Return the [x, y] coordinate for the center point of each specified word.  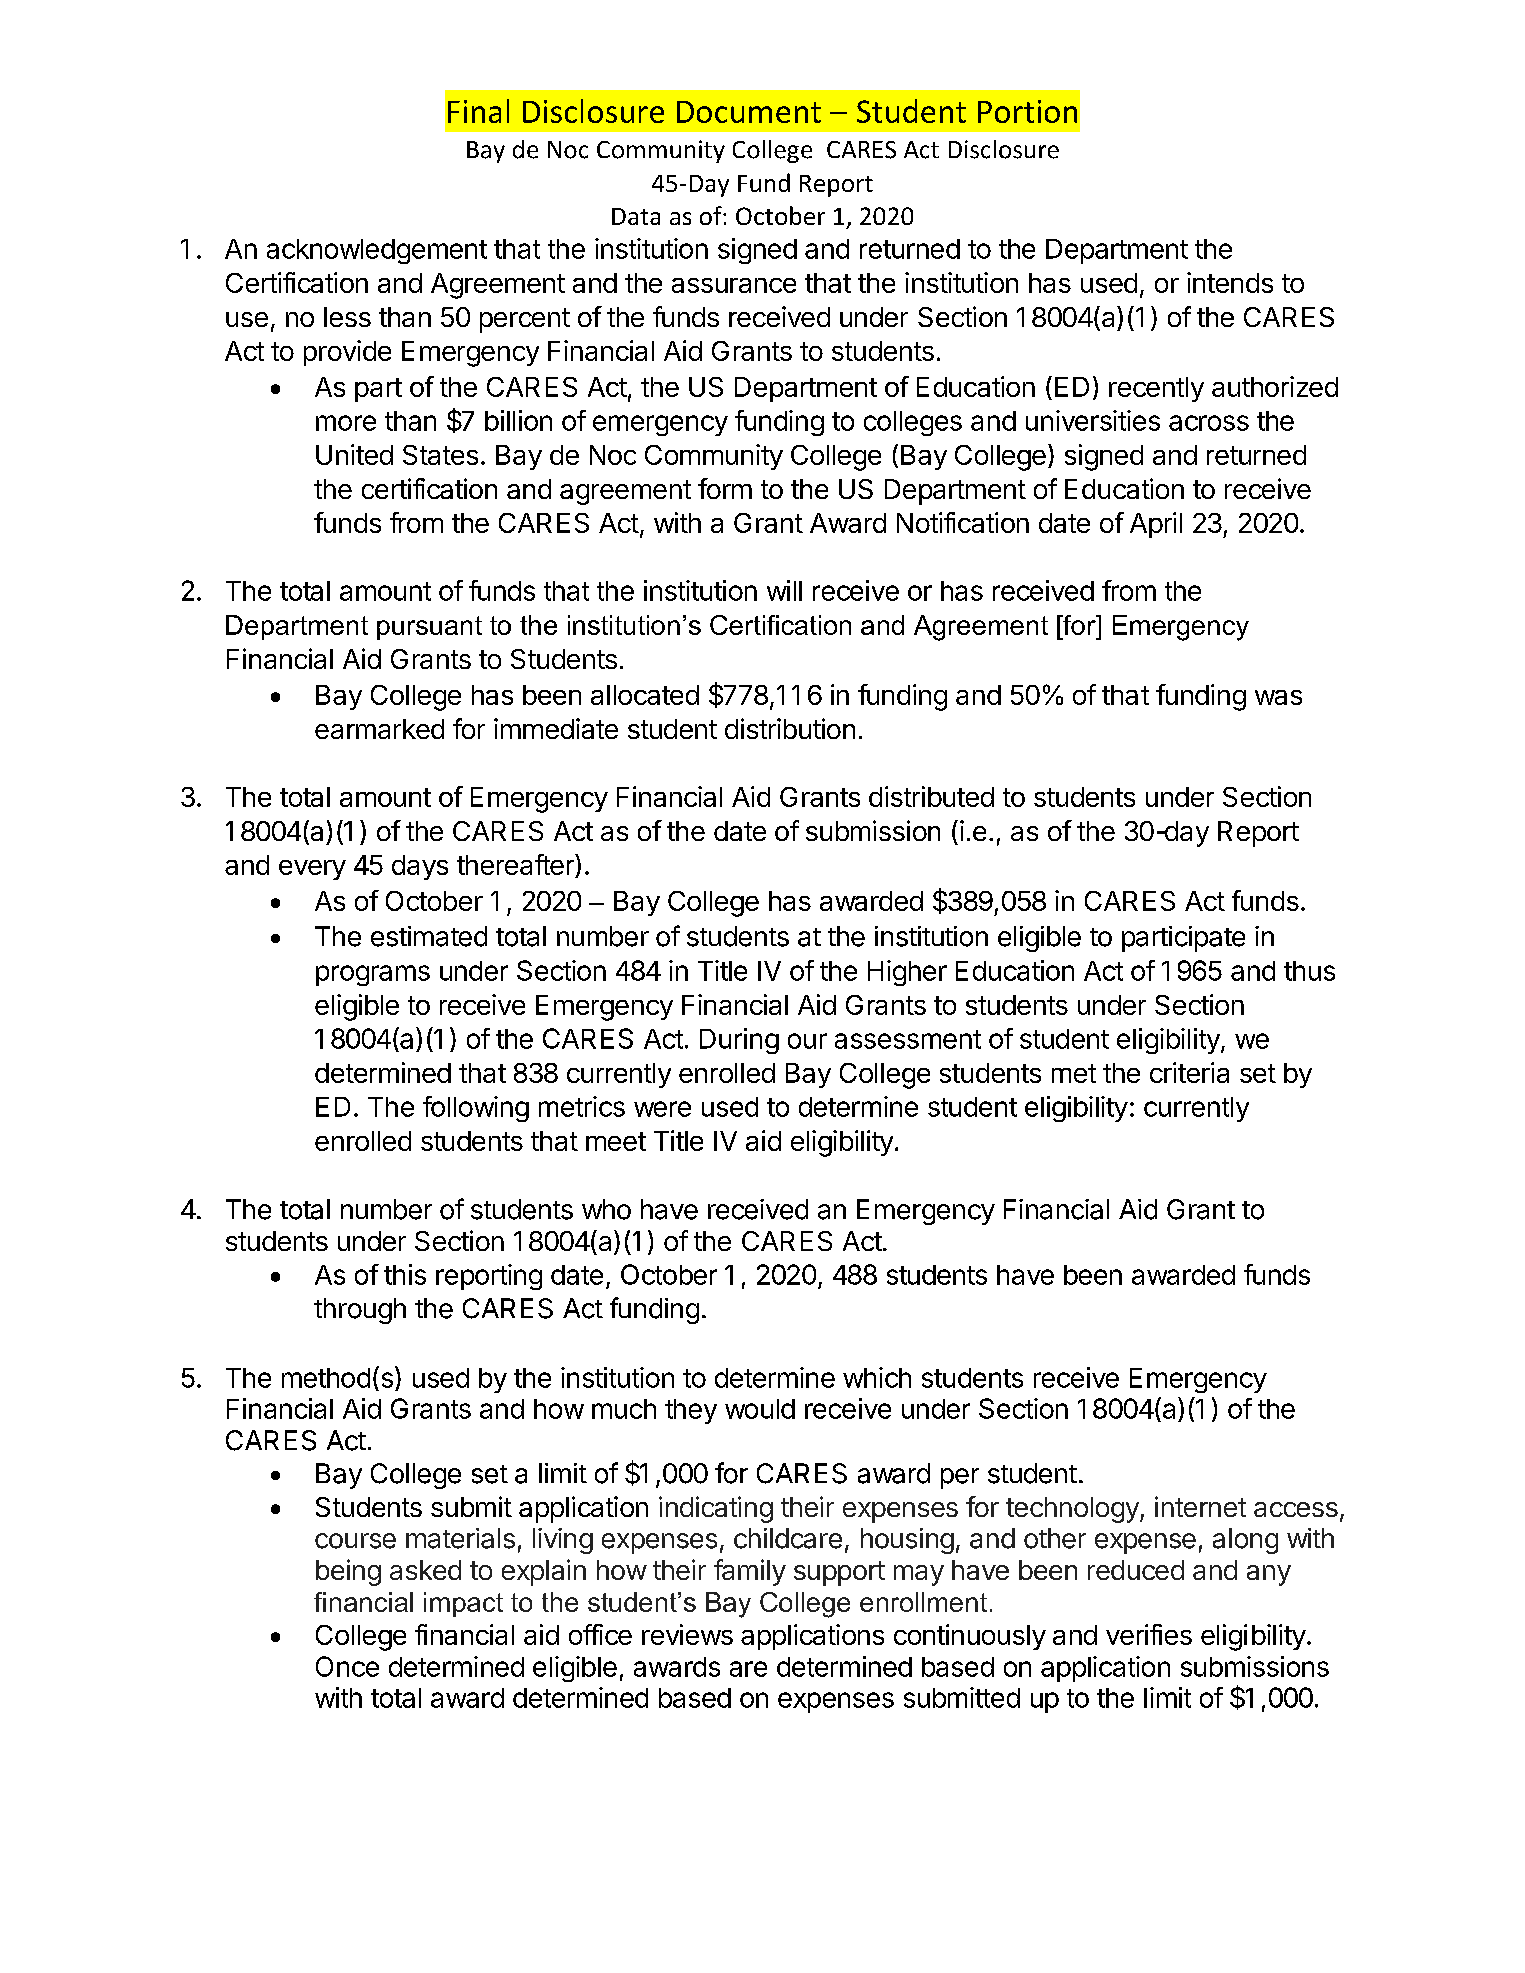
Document [749, 112]
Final [478, 111]
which [877, 1377]
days [420, 867]
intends [1230, 282]
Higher [907, 973]
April [1156, 525]
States [440, 455]
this [405, 1274]
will [784, 590]
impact [463, 1604]
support [839, 1573]
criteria [1189, 1072]
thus [1309, 971]
